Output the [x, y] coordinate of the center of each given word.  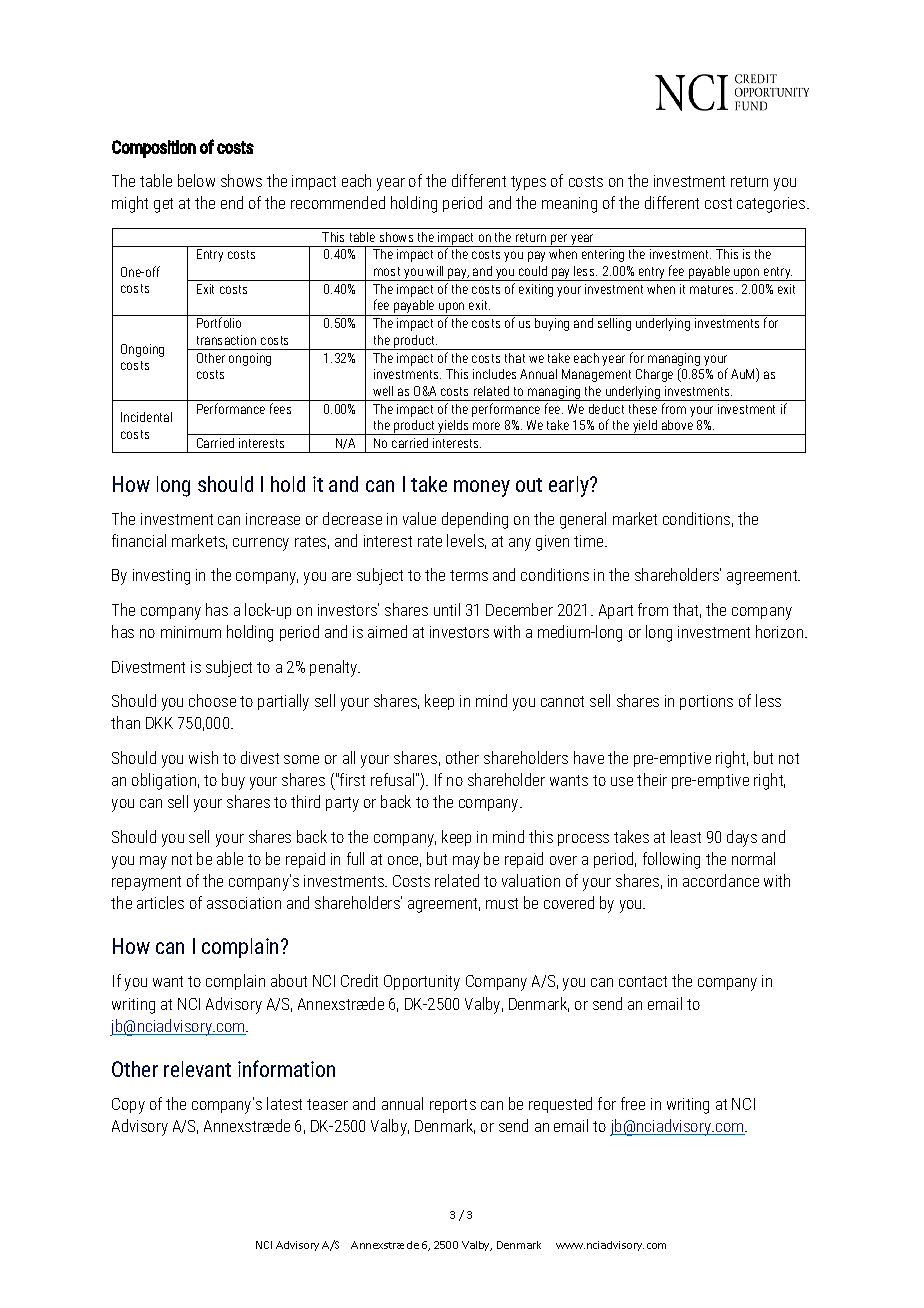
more [486, 426]
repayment [146, 883]
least [686, 836]
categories [772, 205]
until [447, 609]
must [502, 903]
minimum [191, 632]
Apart [616, 611]
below [196, 180]
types [528, 183]
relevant [197, 1069]
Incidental [146, 417]
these [643, 409]
